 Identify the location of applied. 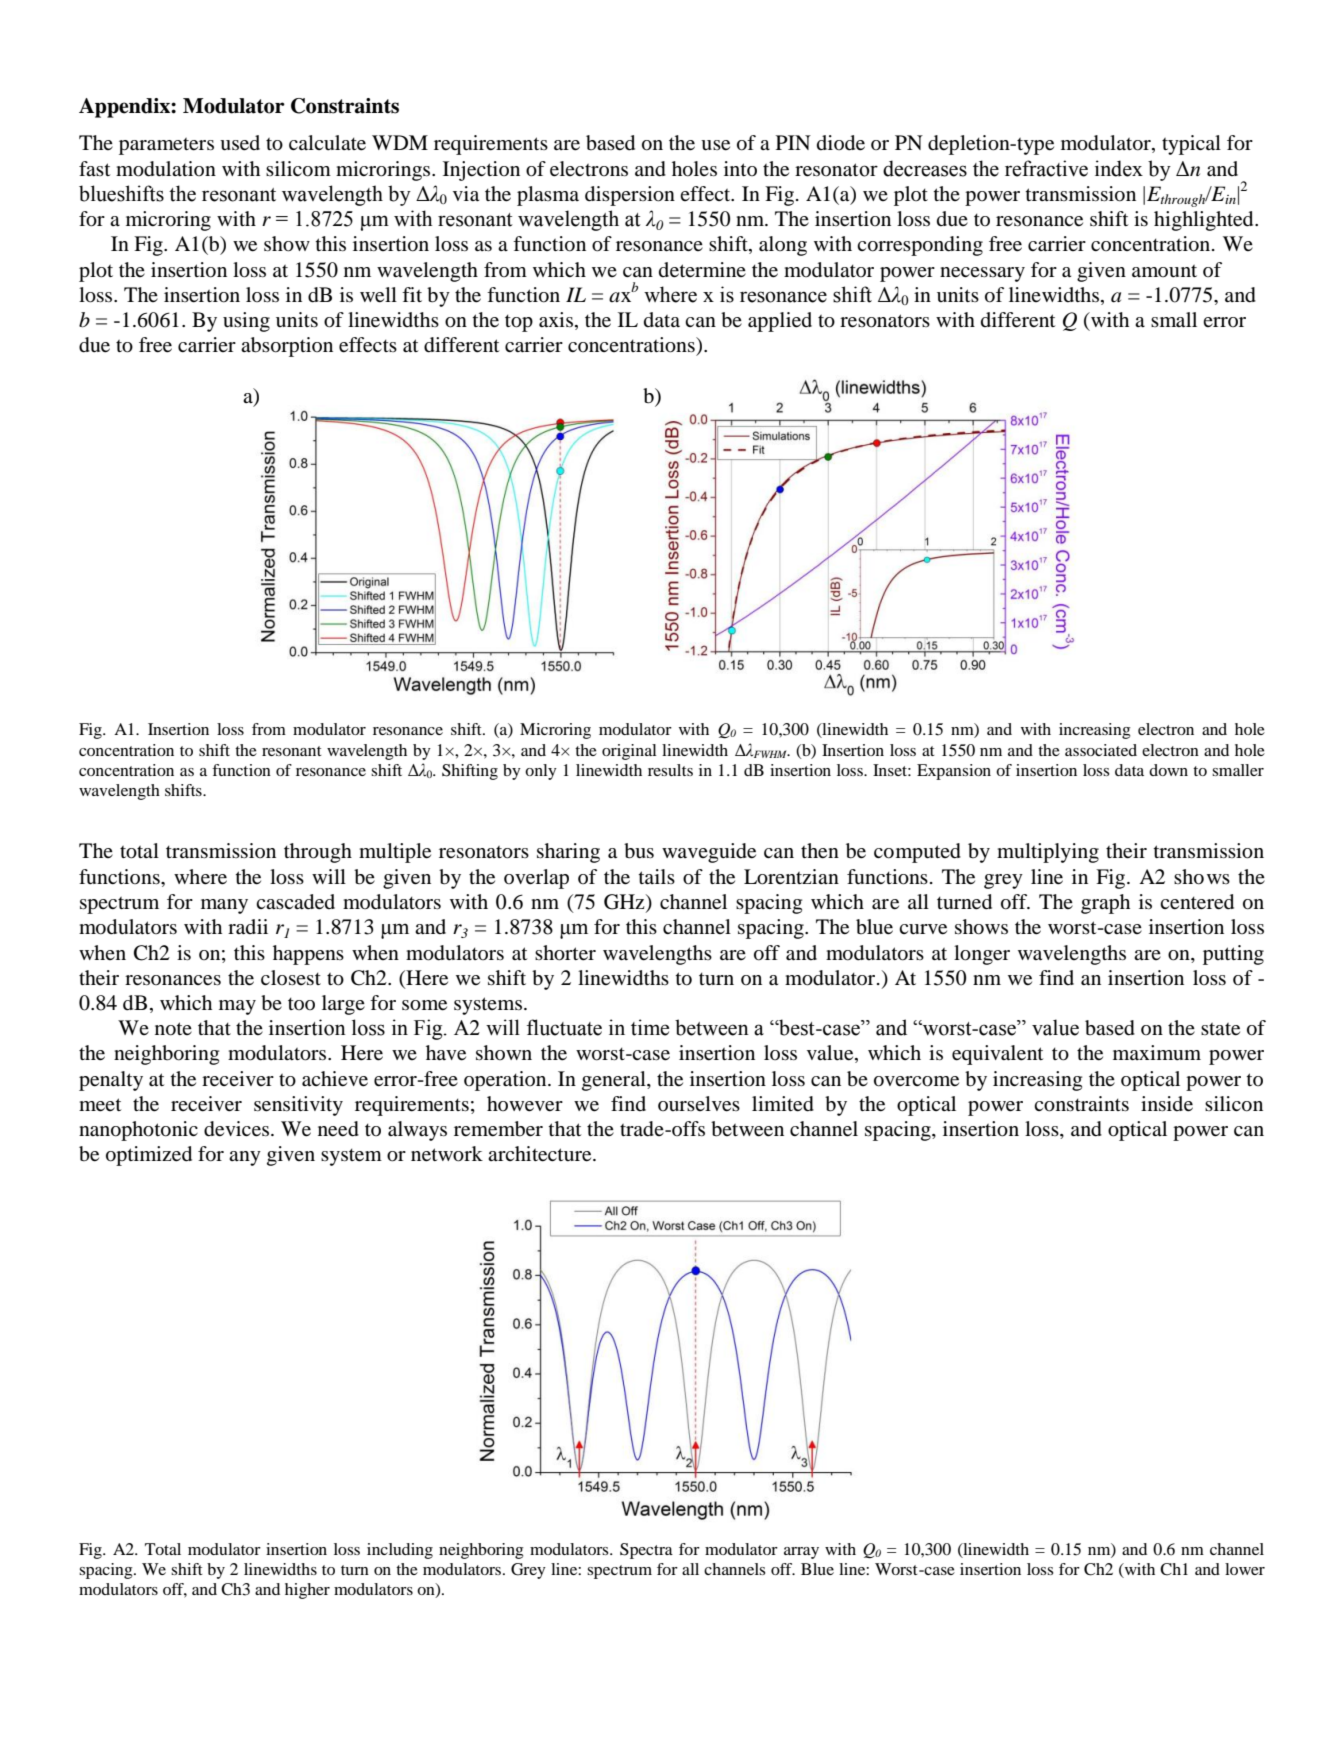
(780, 322).
